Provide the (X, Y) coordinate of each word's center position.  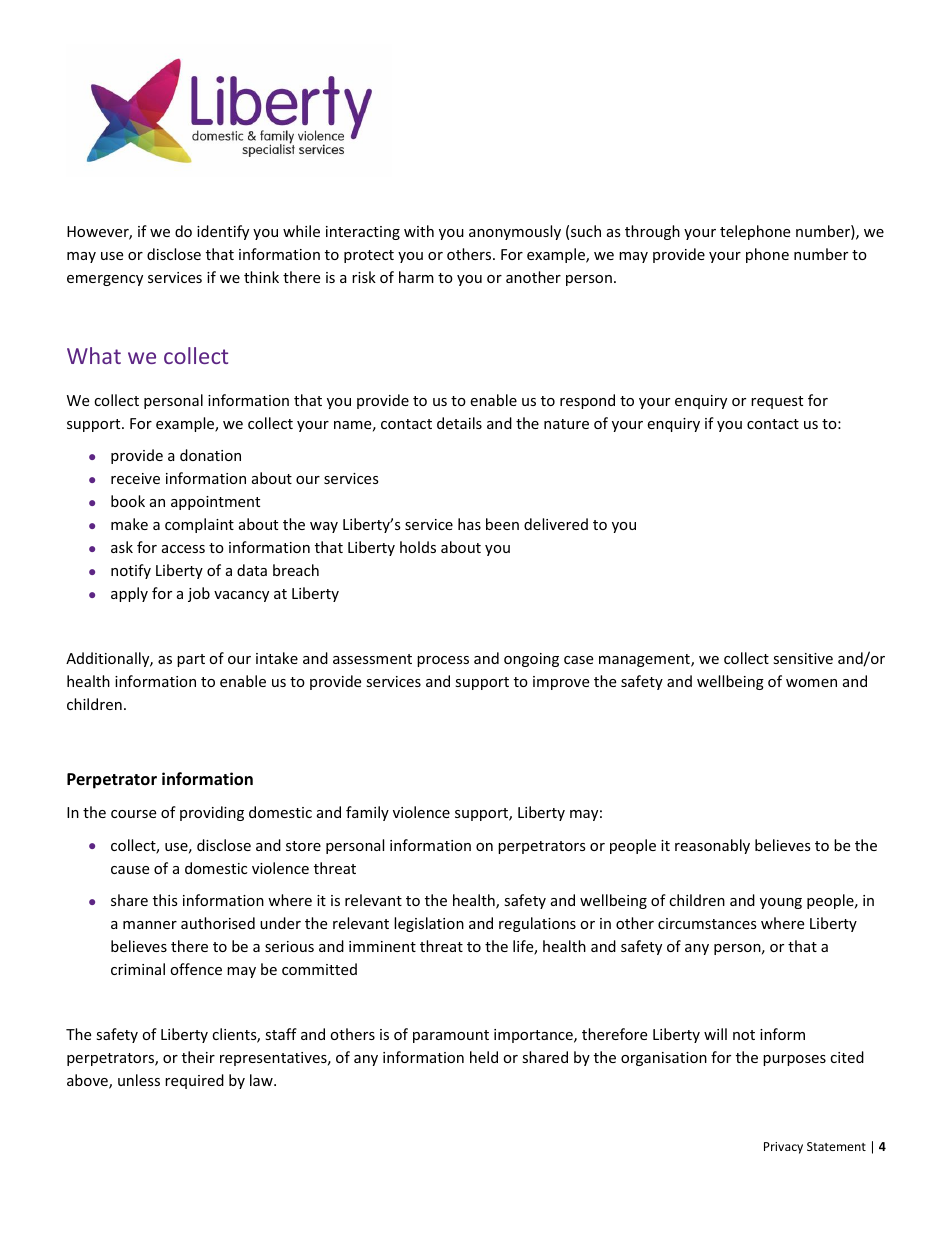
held (484, 1057)
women (811, 683)
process (443, 661)
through (652, 232)
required (194, 1081)
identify (223, 232)
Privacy (783, 1148)
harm (416, 277)
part (191, 660)
